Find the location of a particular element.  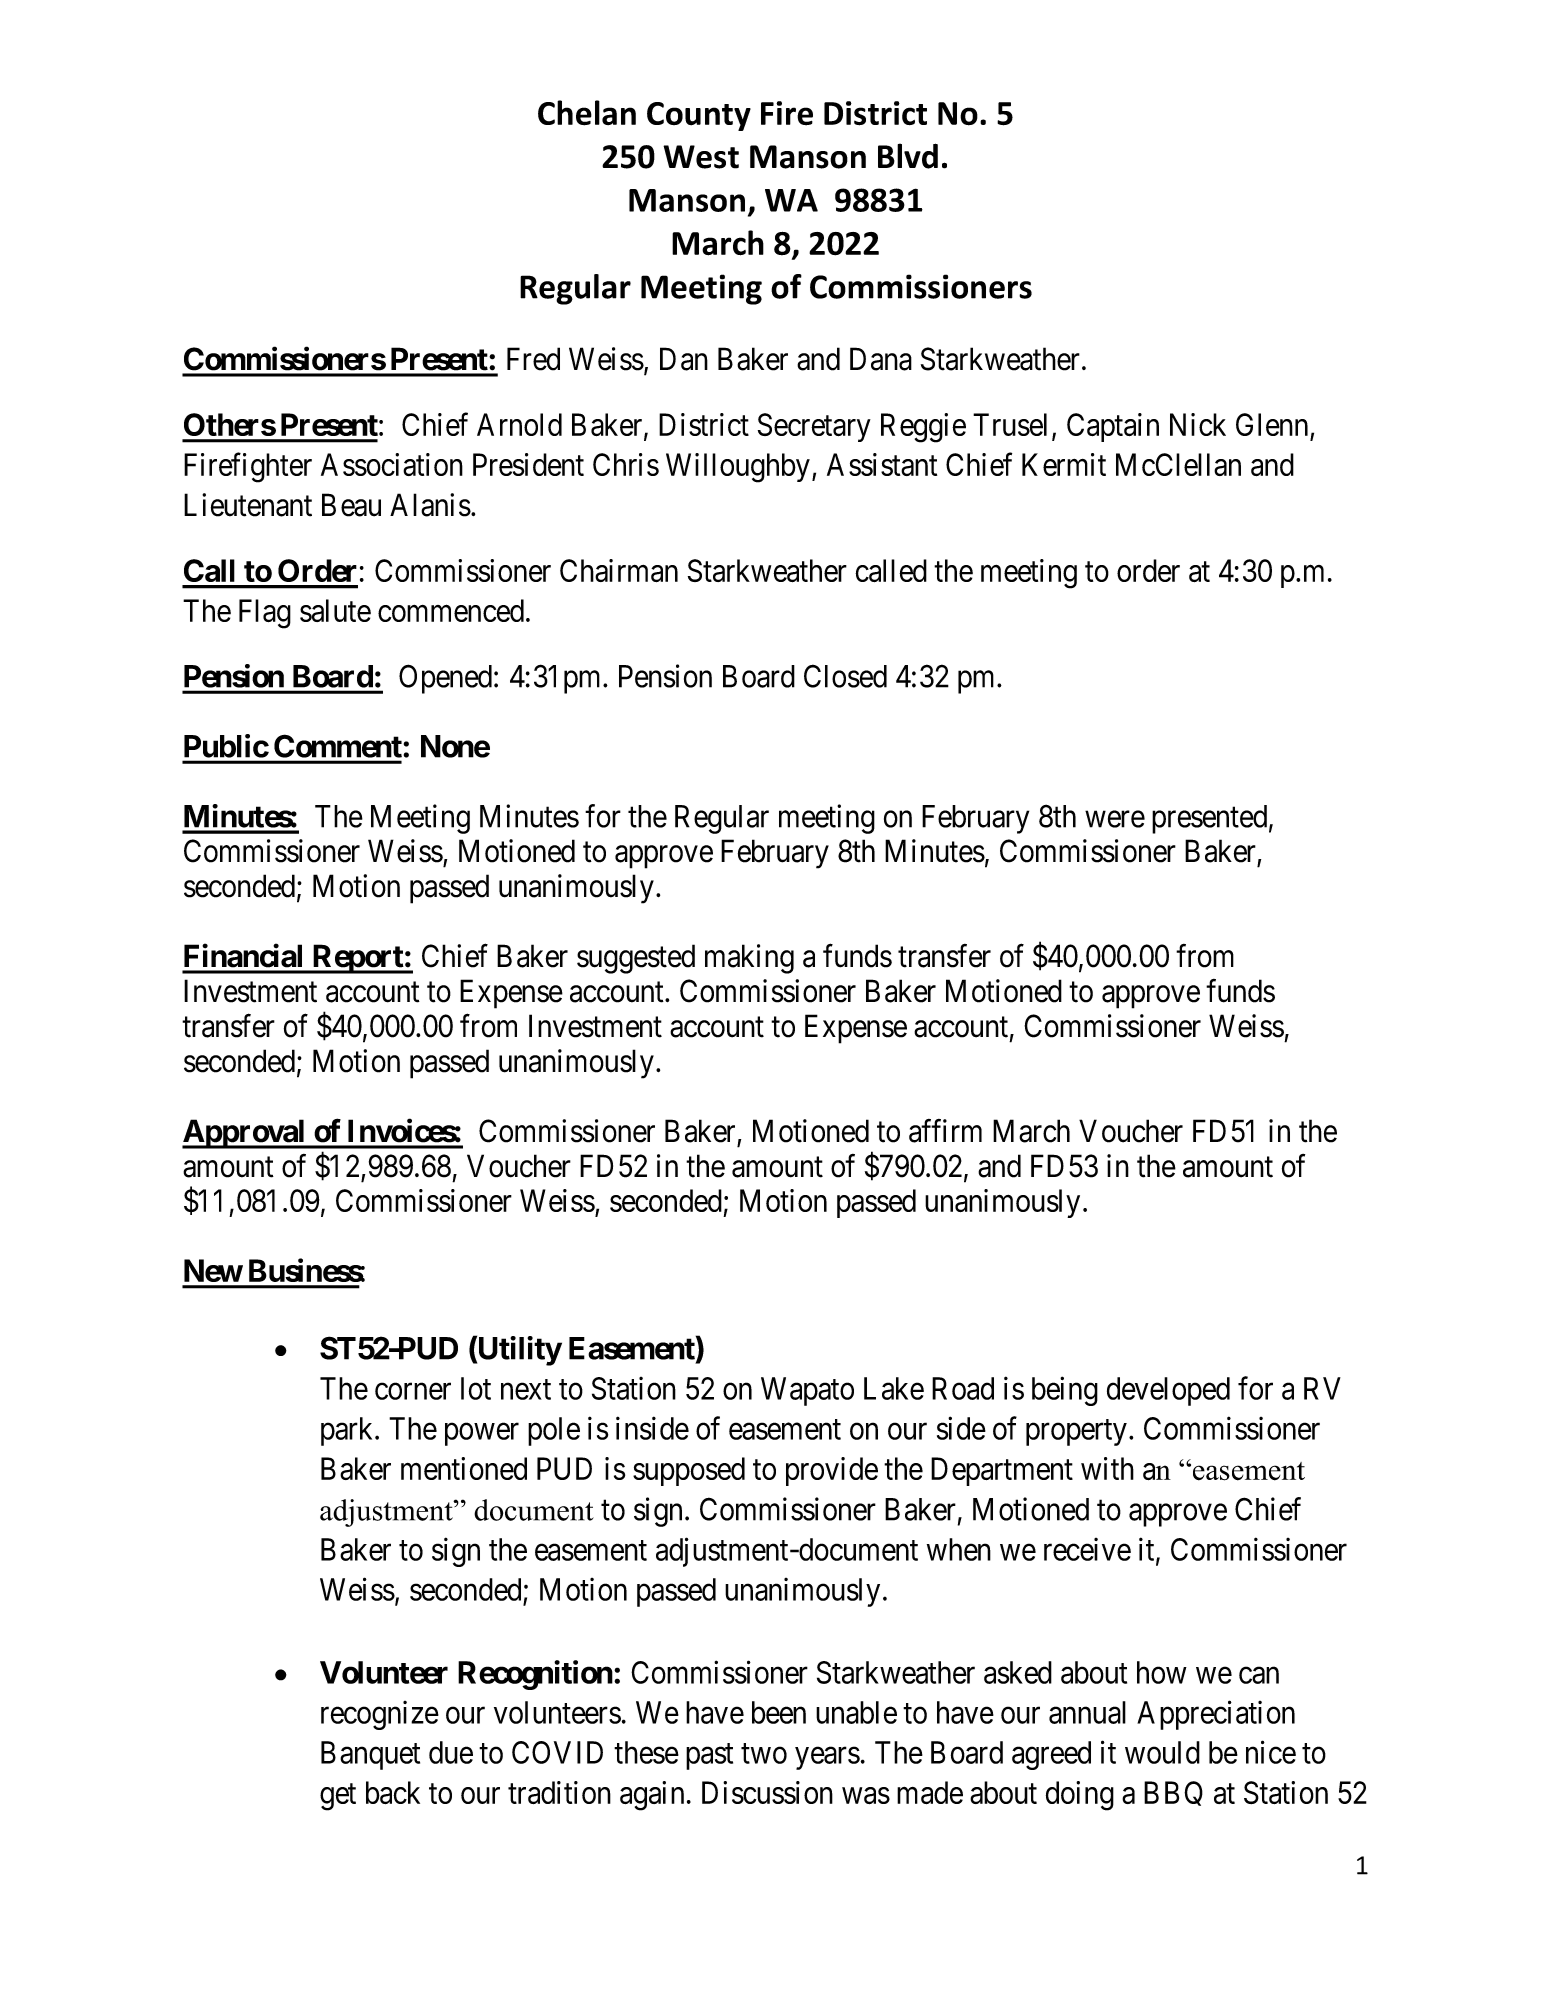

West is located at coordinates (701, 157).
